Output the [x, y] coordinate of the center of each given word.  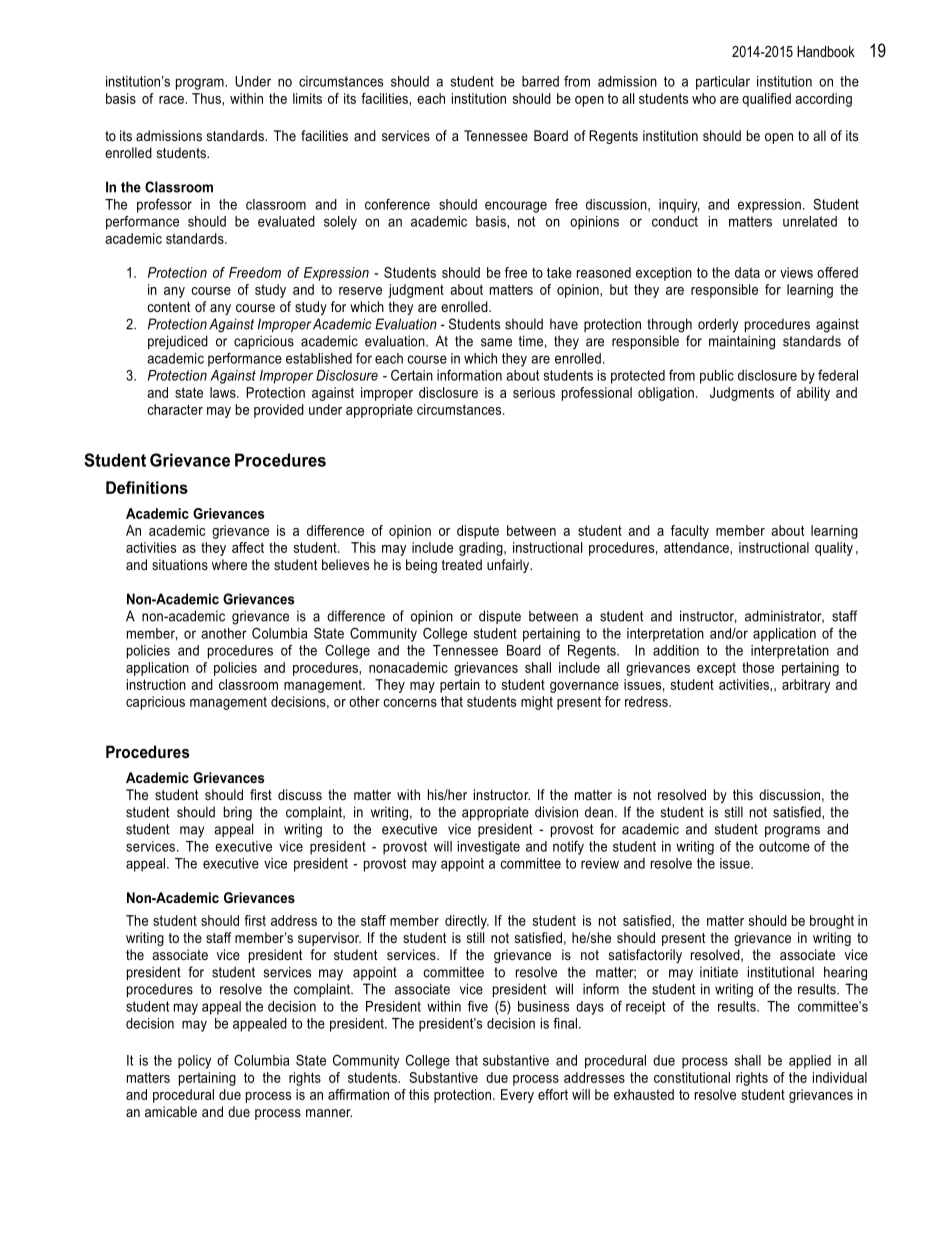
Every [517, 1096]
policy [194, 1062]
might [537, 703]
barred [540, 81]
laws [224, 392]
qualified [766, 100]
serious [534, 392]
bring [238, 813]
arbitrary [806, 686]
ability [813, 394]
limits [307, 98]
